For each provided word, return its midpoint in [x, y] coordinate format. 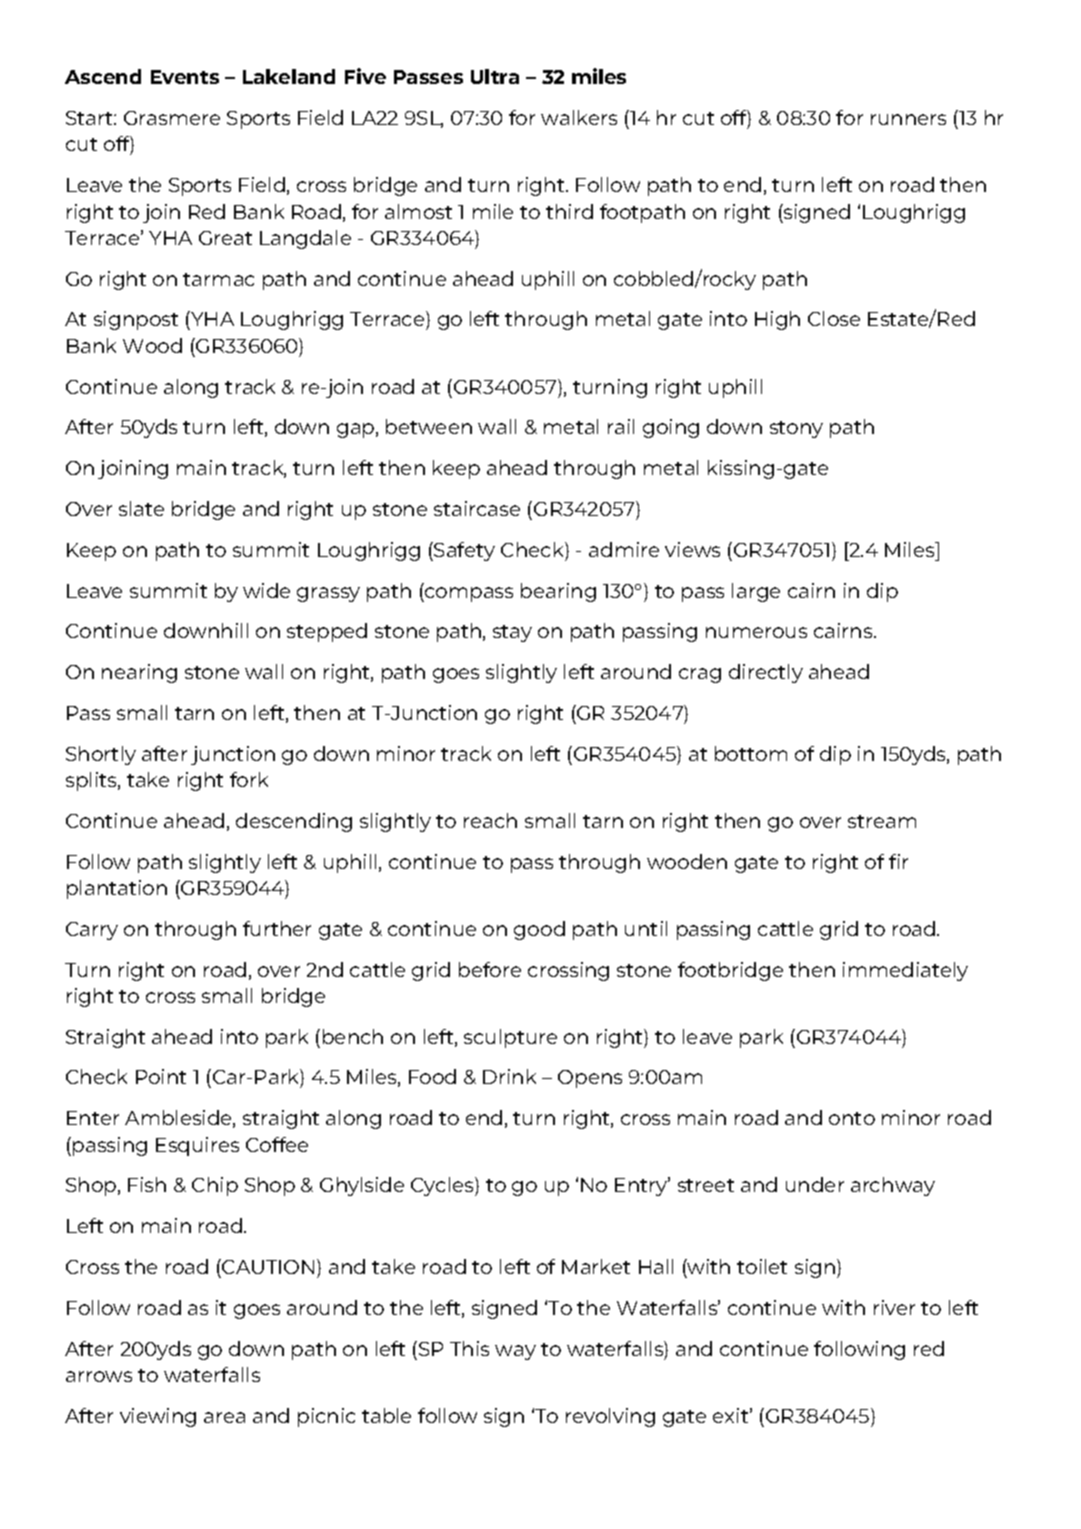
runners [908, 119]
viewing [158, 1417]
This [469, 1348]
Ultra [495, 76]
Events [185, 77]
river [894, 1307]
